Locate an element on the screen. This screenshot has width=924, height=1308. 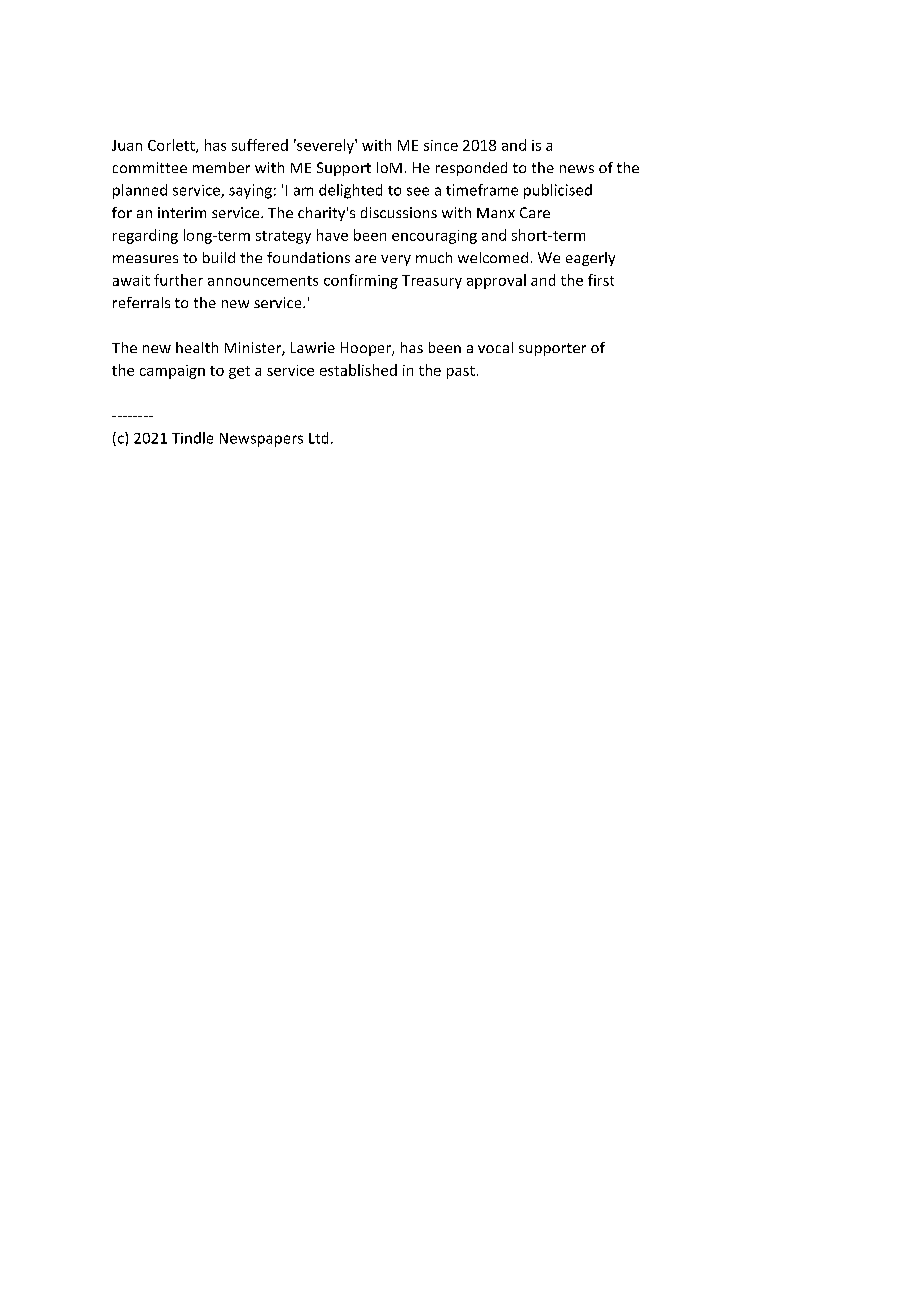
very is located at coordinates (396, 260).
